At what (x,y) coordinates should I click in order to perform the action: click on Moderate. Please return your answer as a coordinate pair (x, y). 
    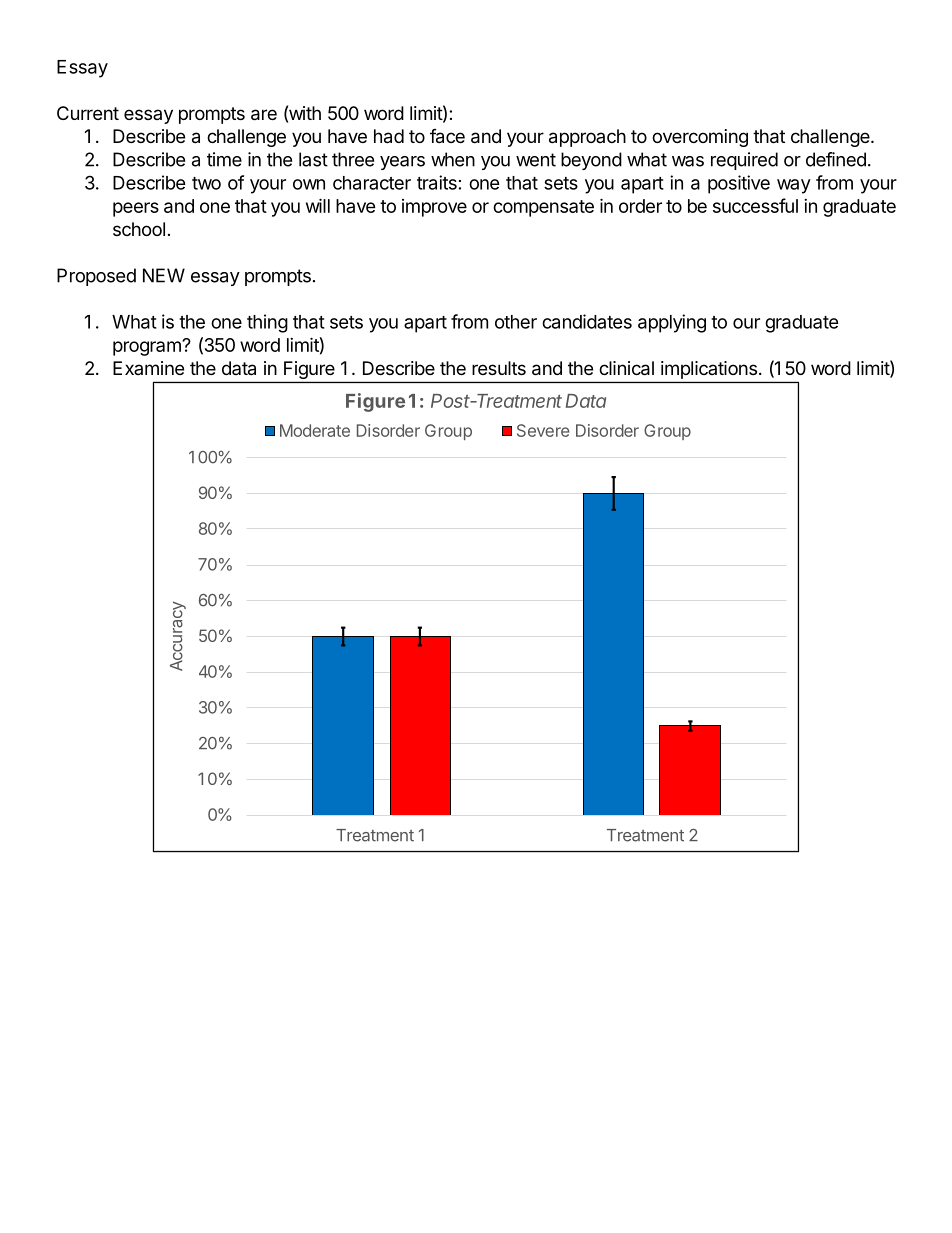
    Looking at the image, I should click on (315, 430).
